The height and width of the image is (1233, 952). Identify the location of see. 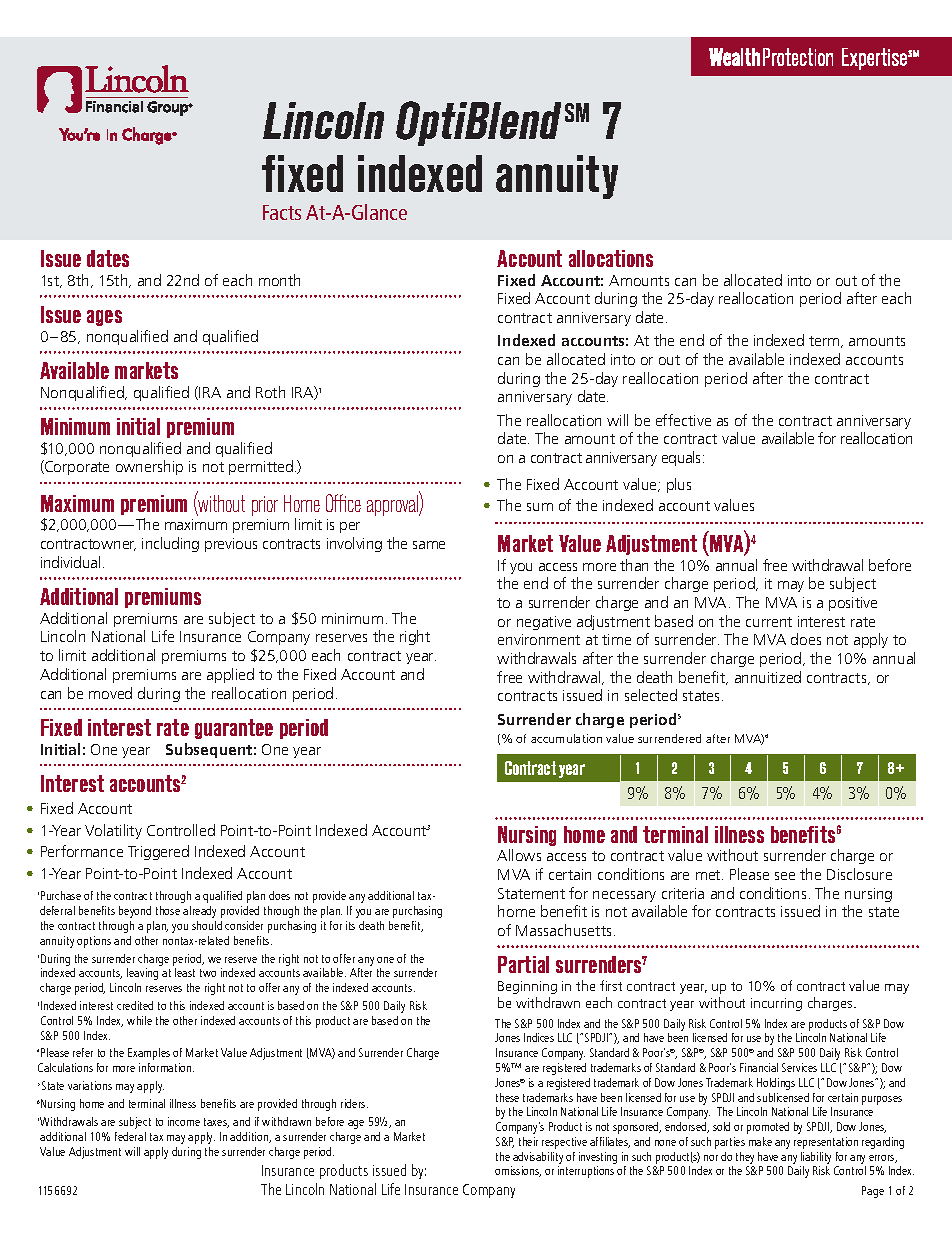
(785, 876).
